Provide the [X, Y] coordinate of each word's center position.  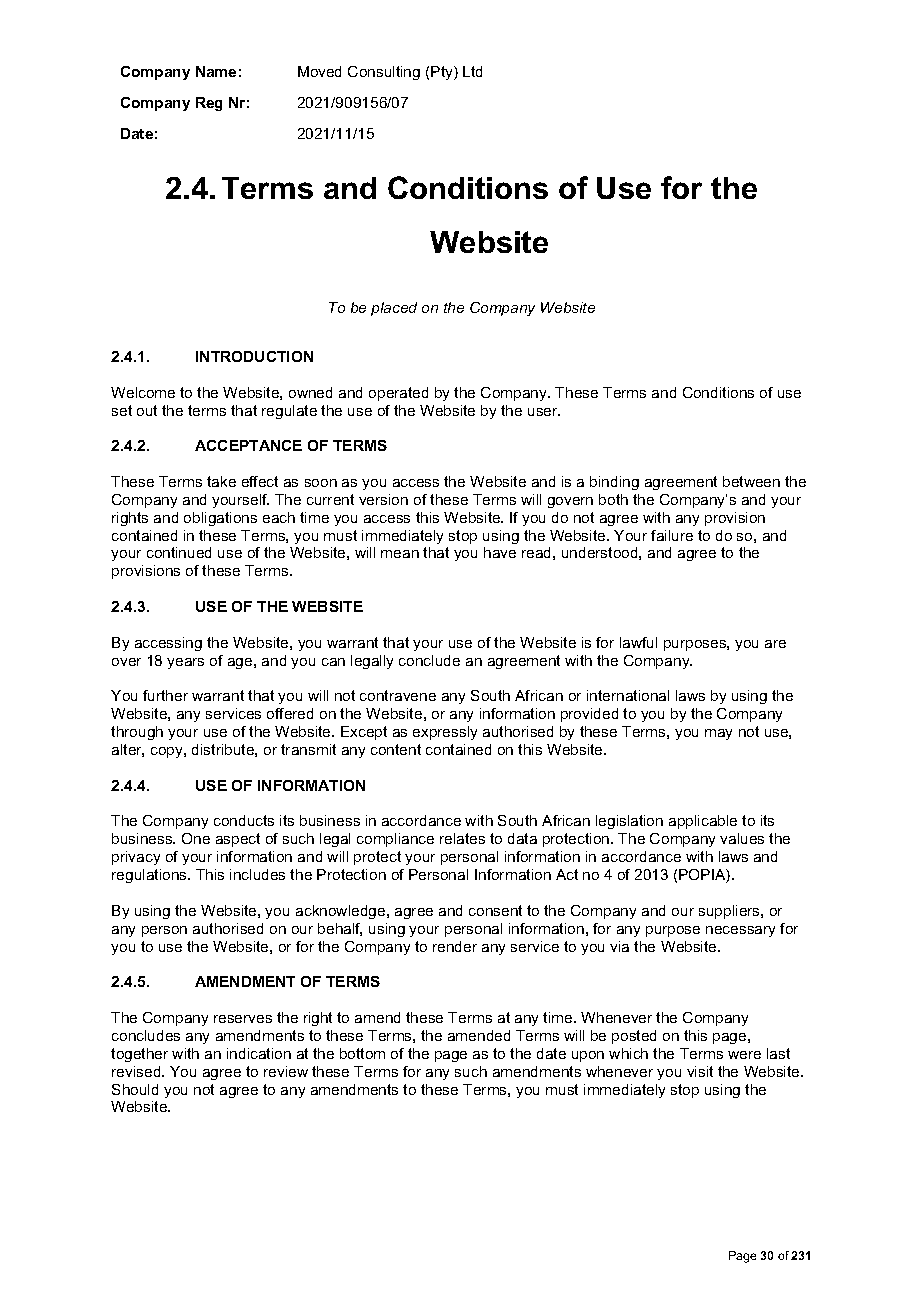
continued [179, 552]
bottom [362, 1053]
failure [672, 535]
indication [259, 1053]
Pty [443, 73]
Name [216, 71]
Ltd [472, 71]
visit [700, 1071]
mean [400, 554]
